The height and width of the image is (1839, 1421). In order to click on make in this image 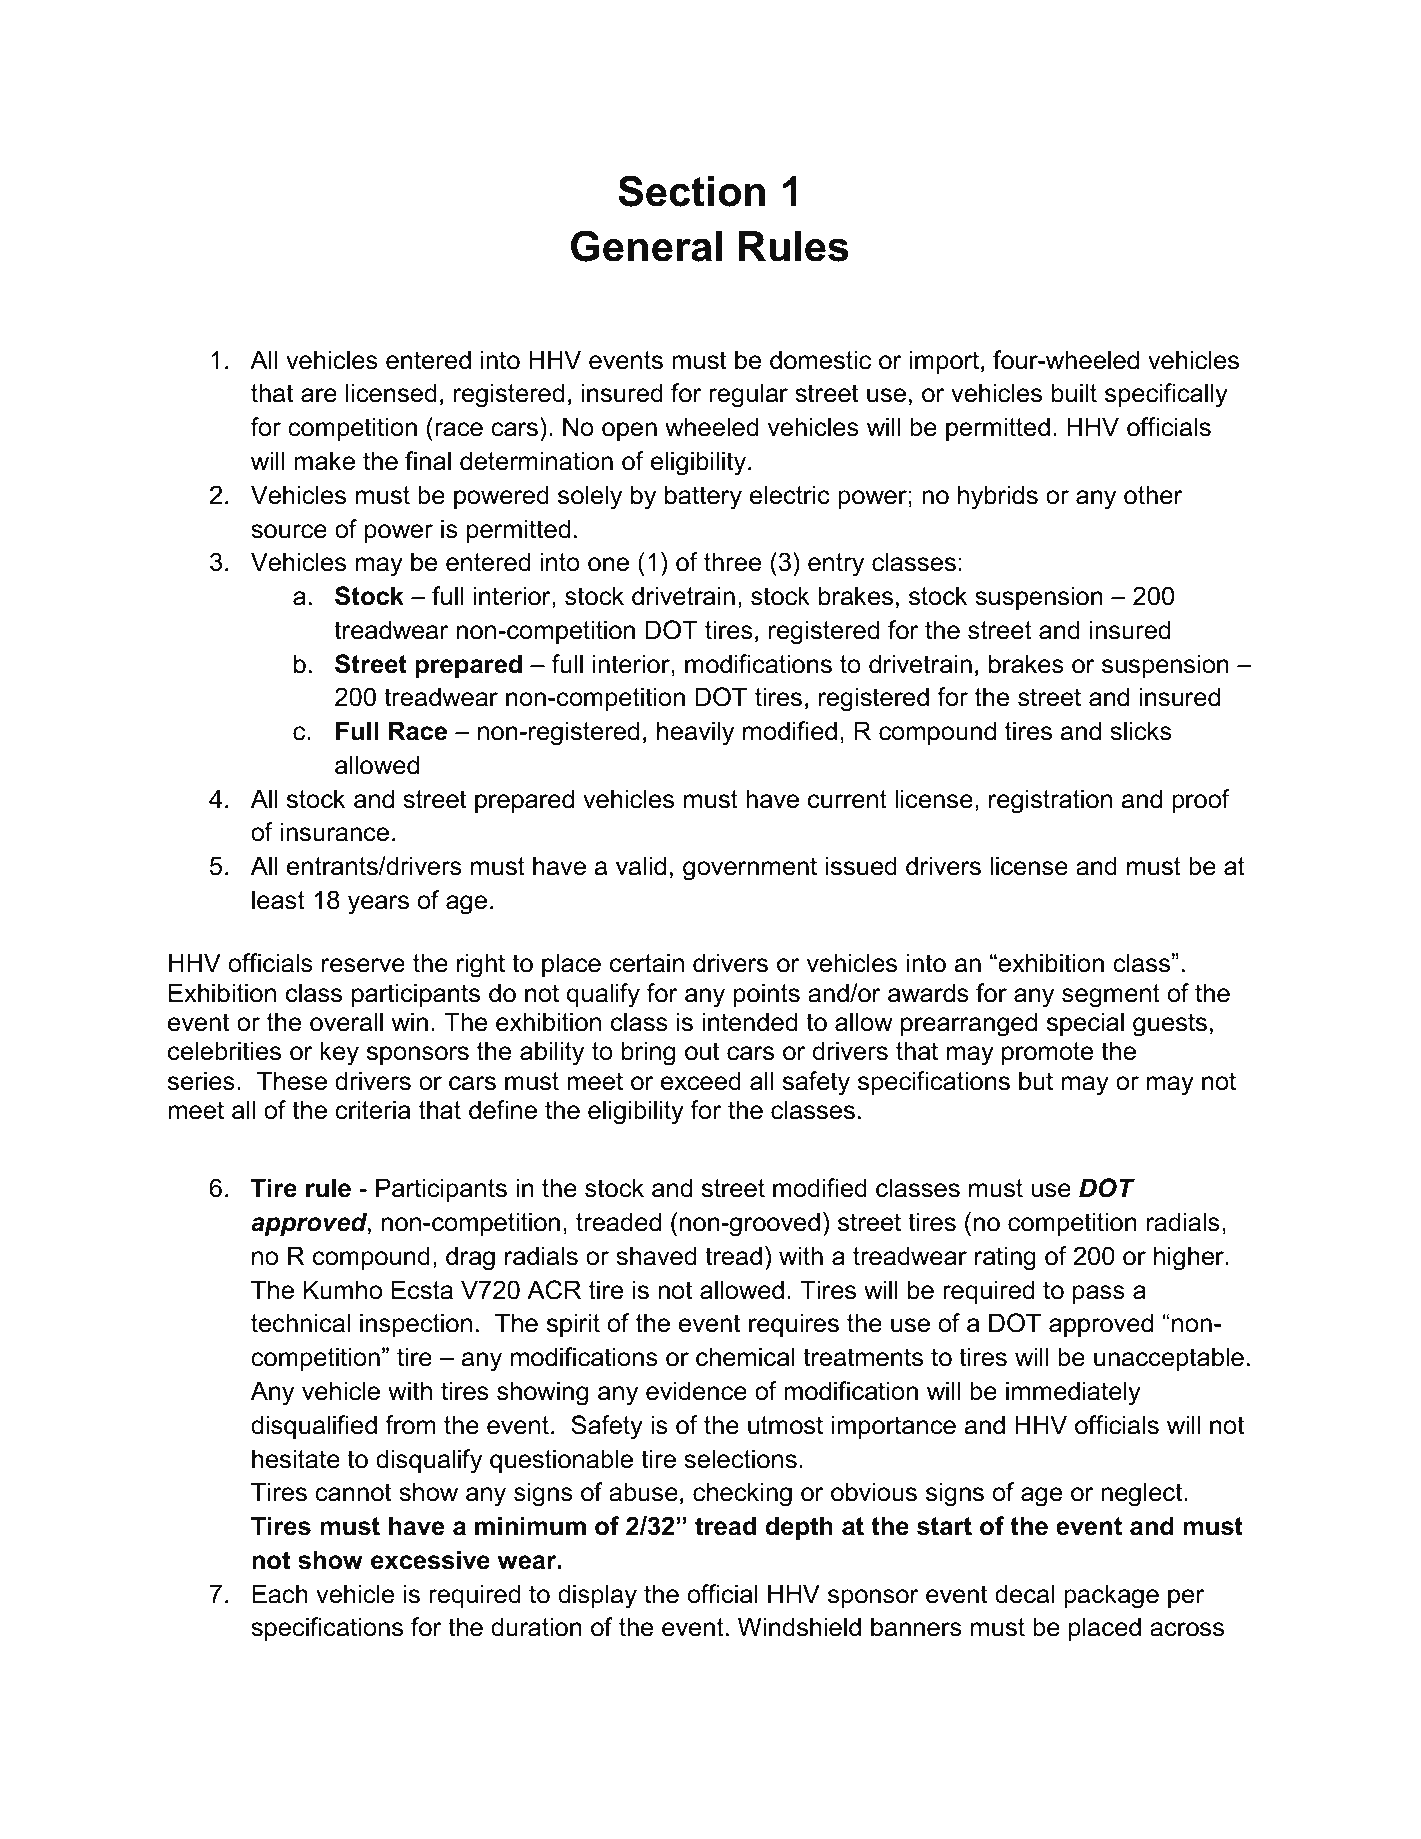, I will do `click(324, 461)`.
